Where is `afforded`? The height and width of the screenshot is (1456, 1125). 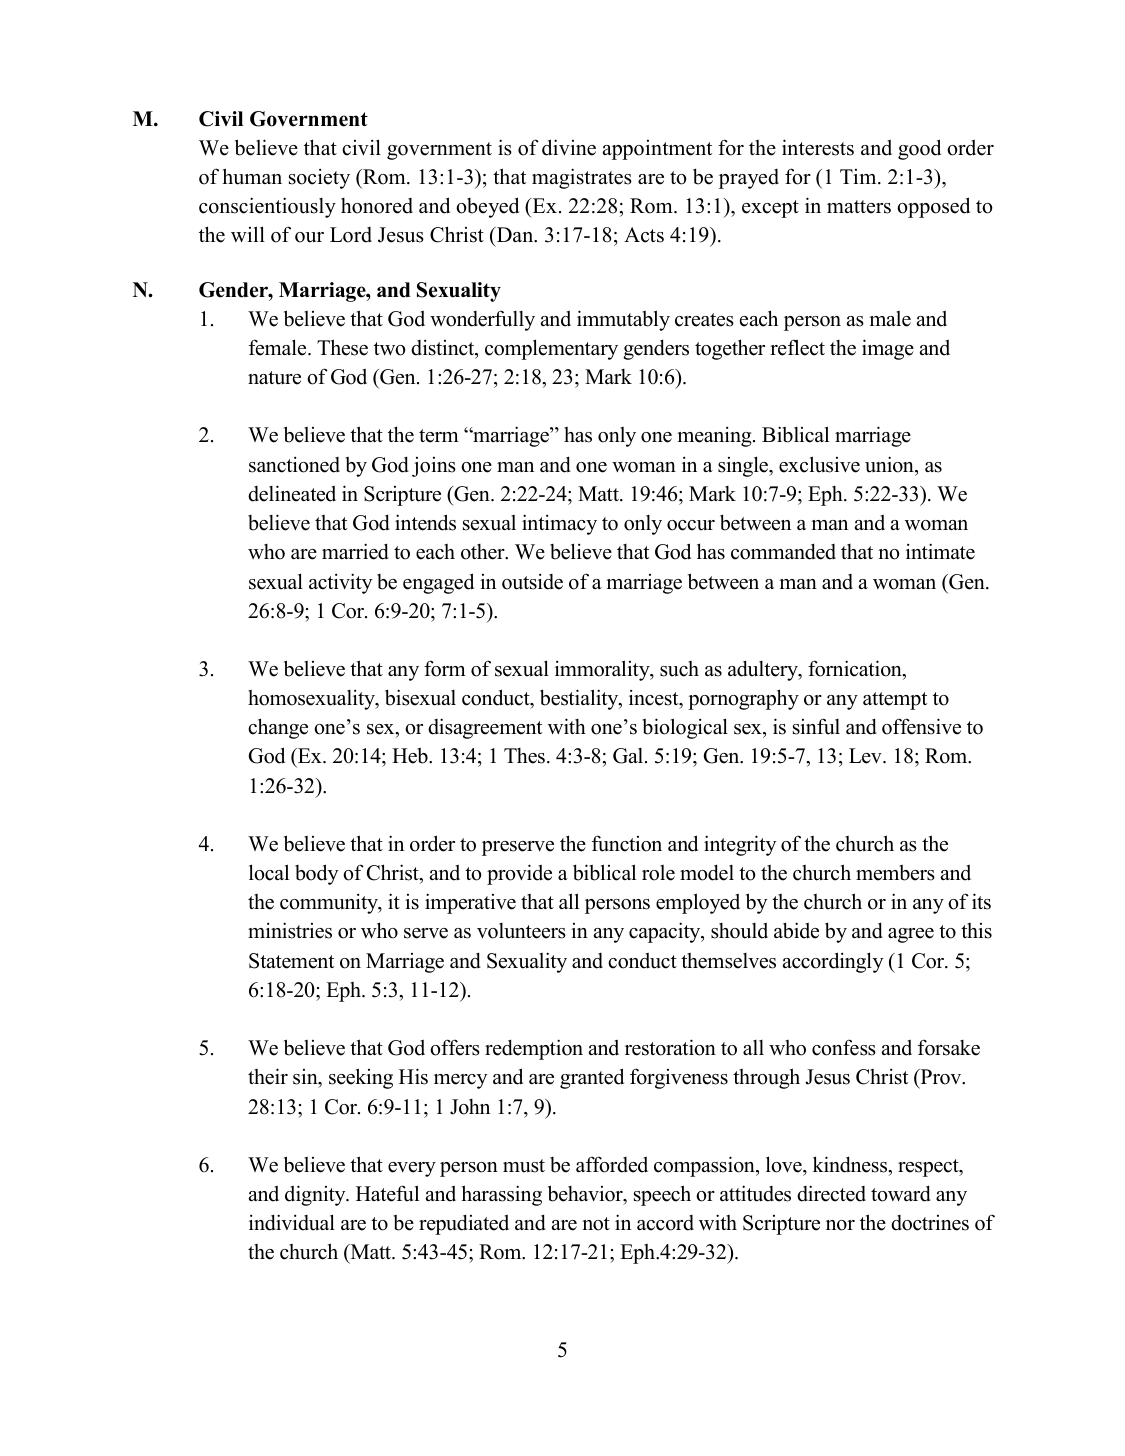
afforded is located at coordinates (612, 1164).
